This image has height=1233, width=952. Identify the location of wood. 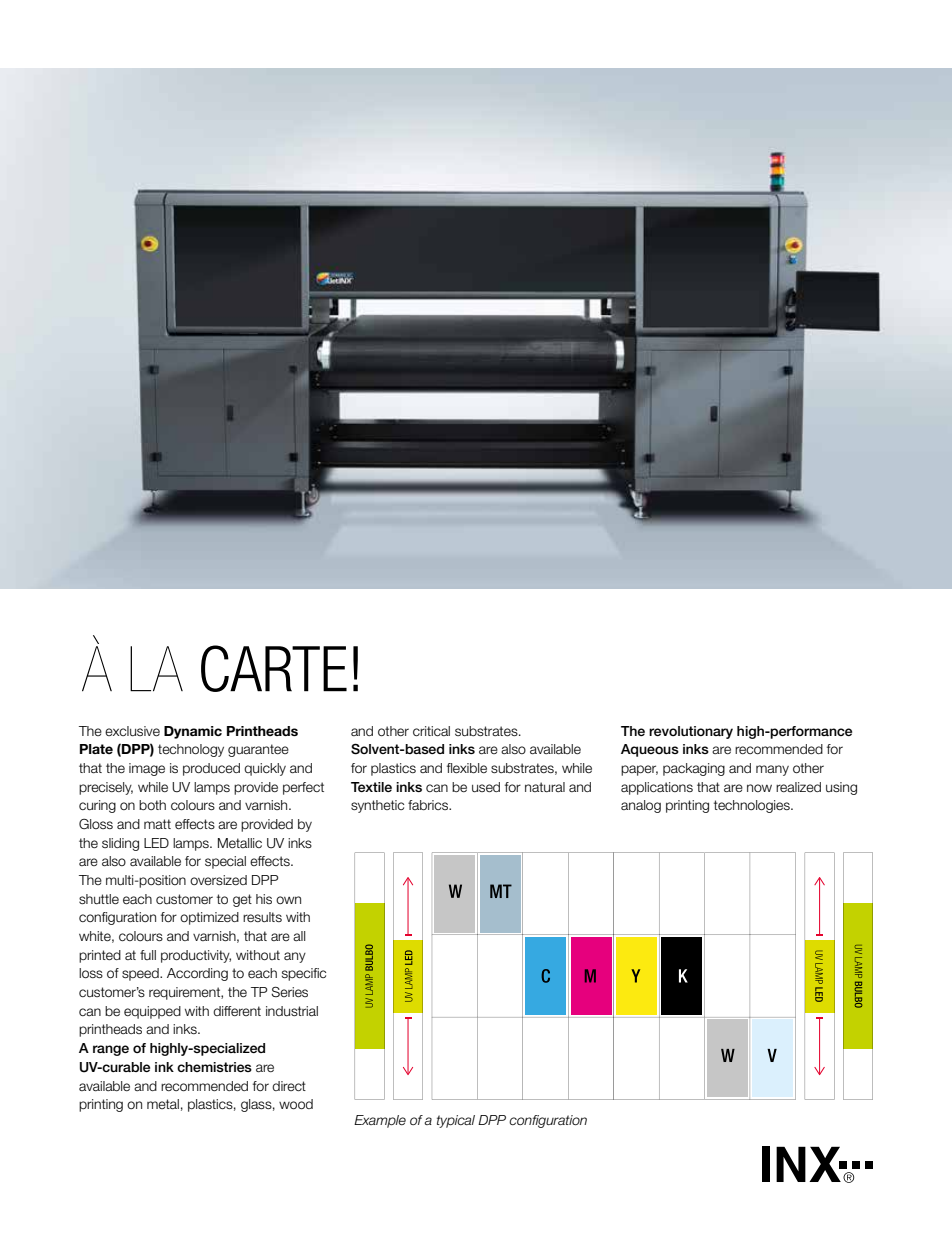
(296, 1104).
